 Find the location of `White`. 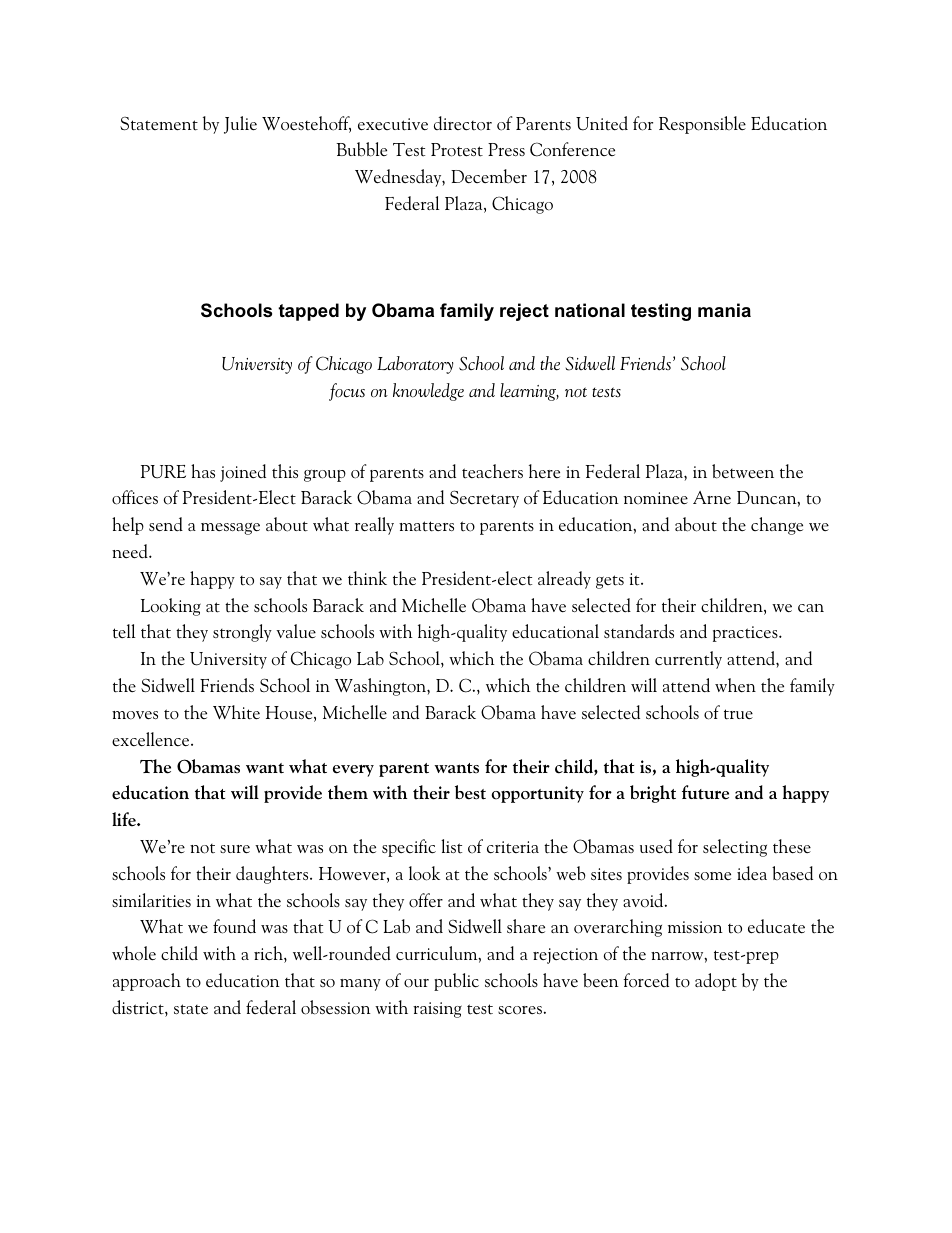

White is located at coordinates (236, 712).
